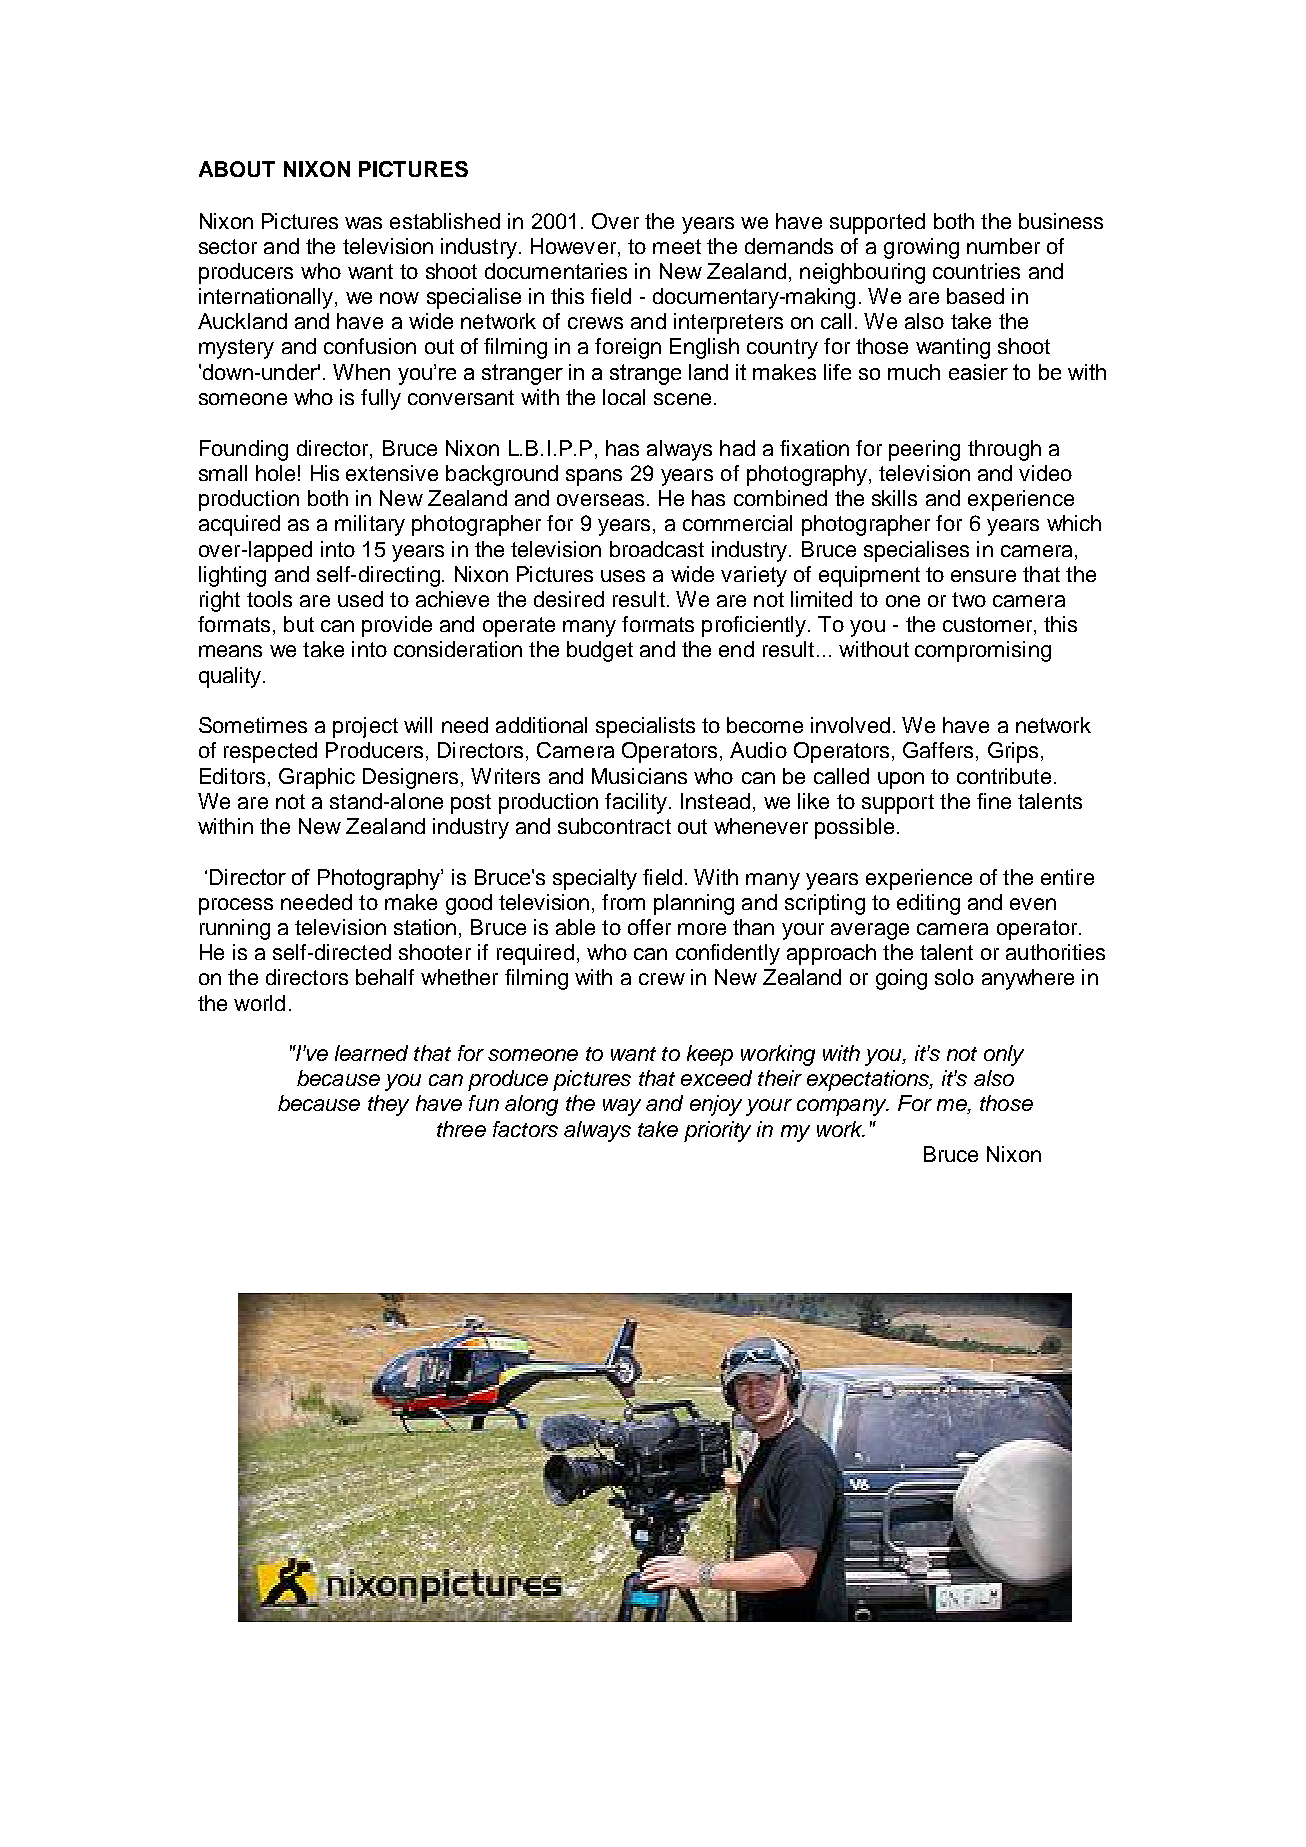 This page has height=1847, width=1306. Describe the element at coordinates (594, 477) in the page. I see `spans` at that location.
